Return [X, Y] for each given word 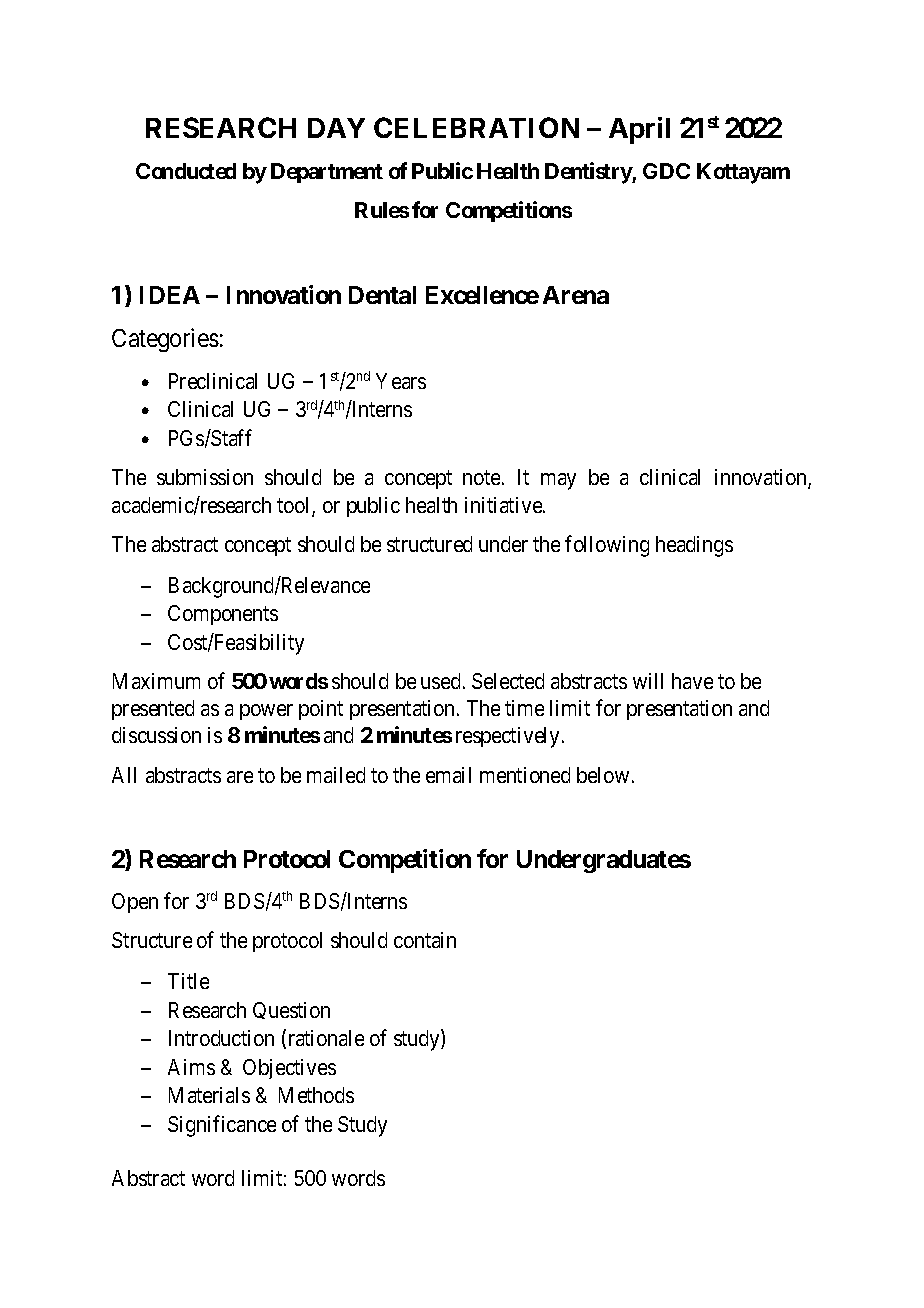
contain [425, 940]
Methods [316, 1095]
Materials [209, 1095]
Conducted [186, 171]
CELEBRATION [476, 127]
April [639, 130]
